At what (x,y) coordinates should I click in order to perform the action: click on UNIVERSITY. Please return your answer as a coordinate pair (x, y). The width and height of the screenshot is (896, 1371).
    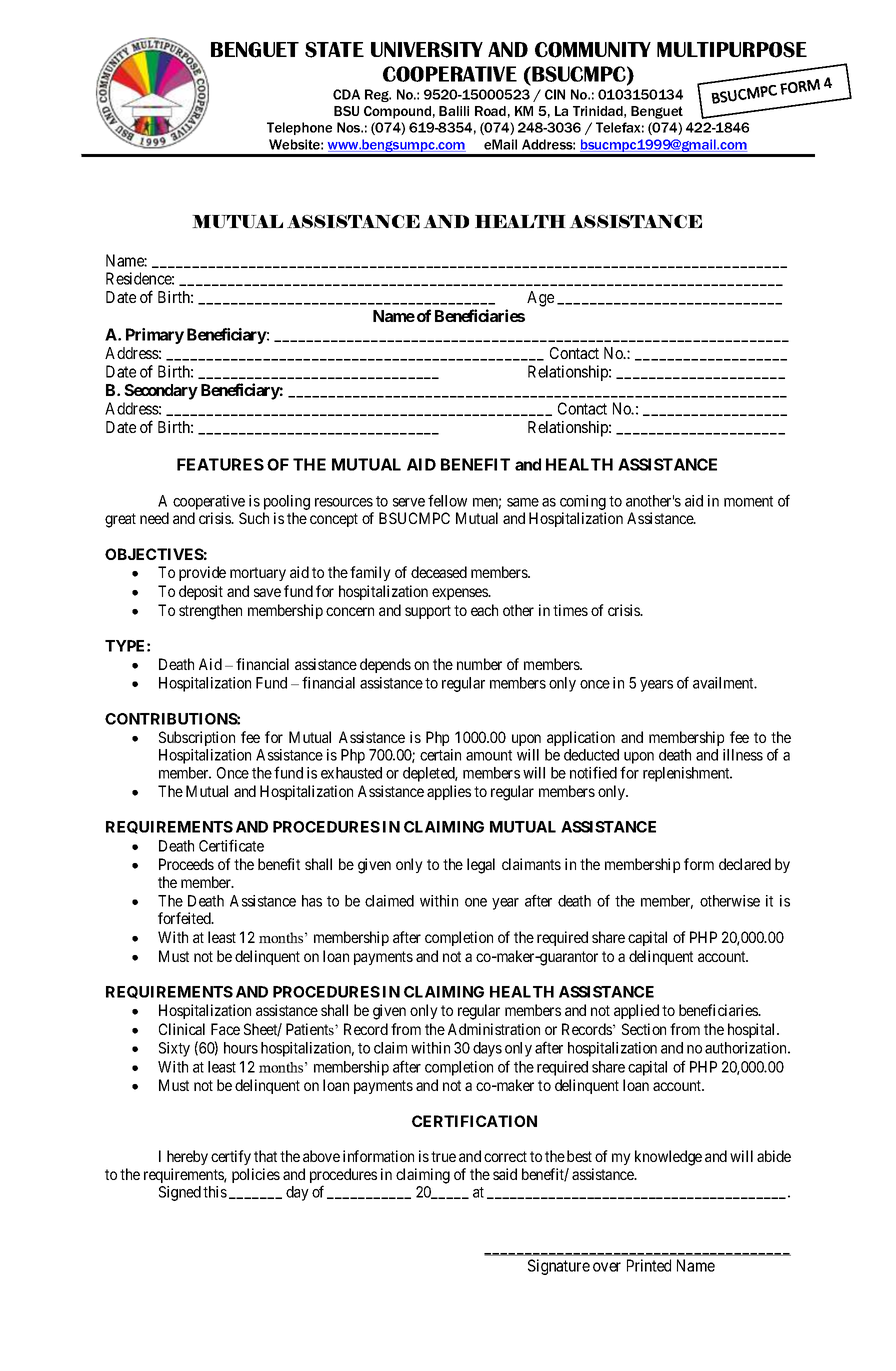
    Looking at the image, I should click on (427, 50).
